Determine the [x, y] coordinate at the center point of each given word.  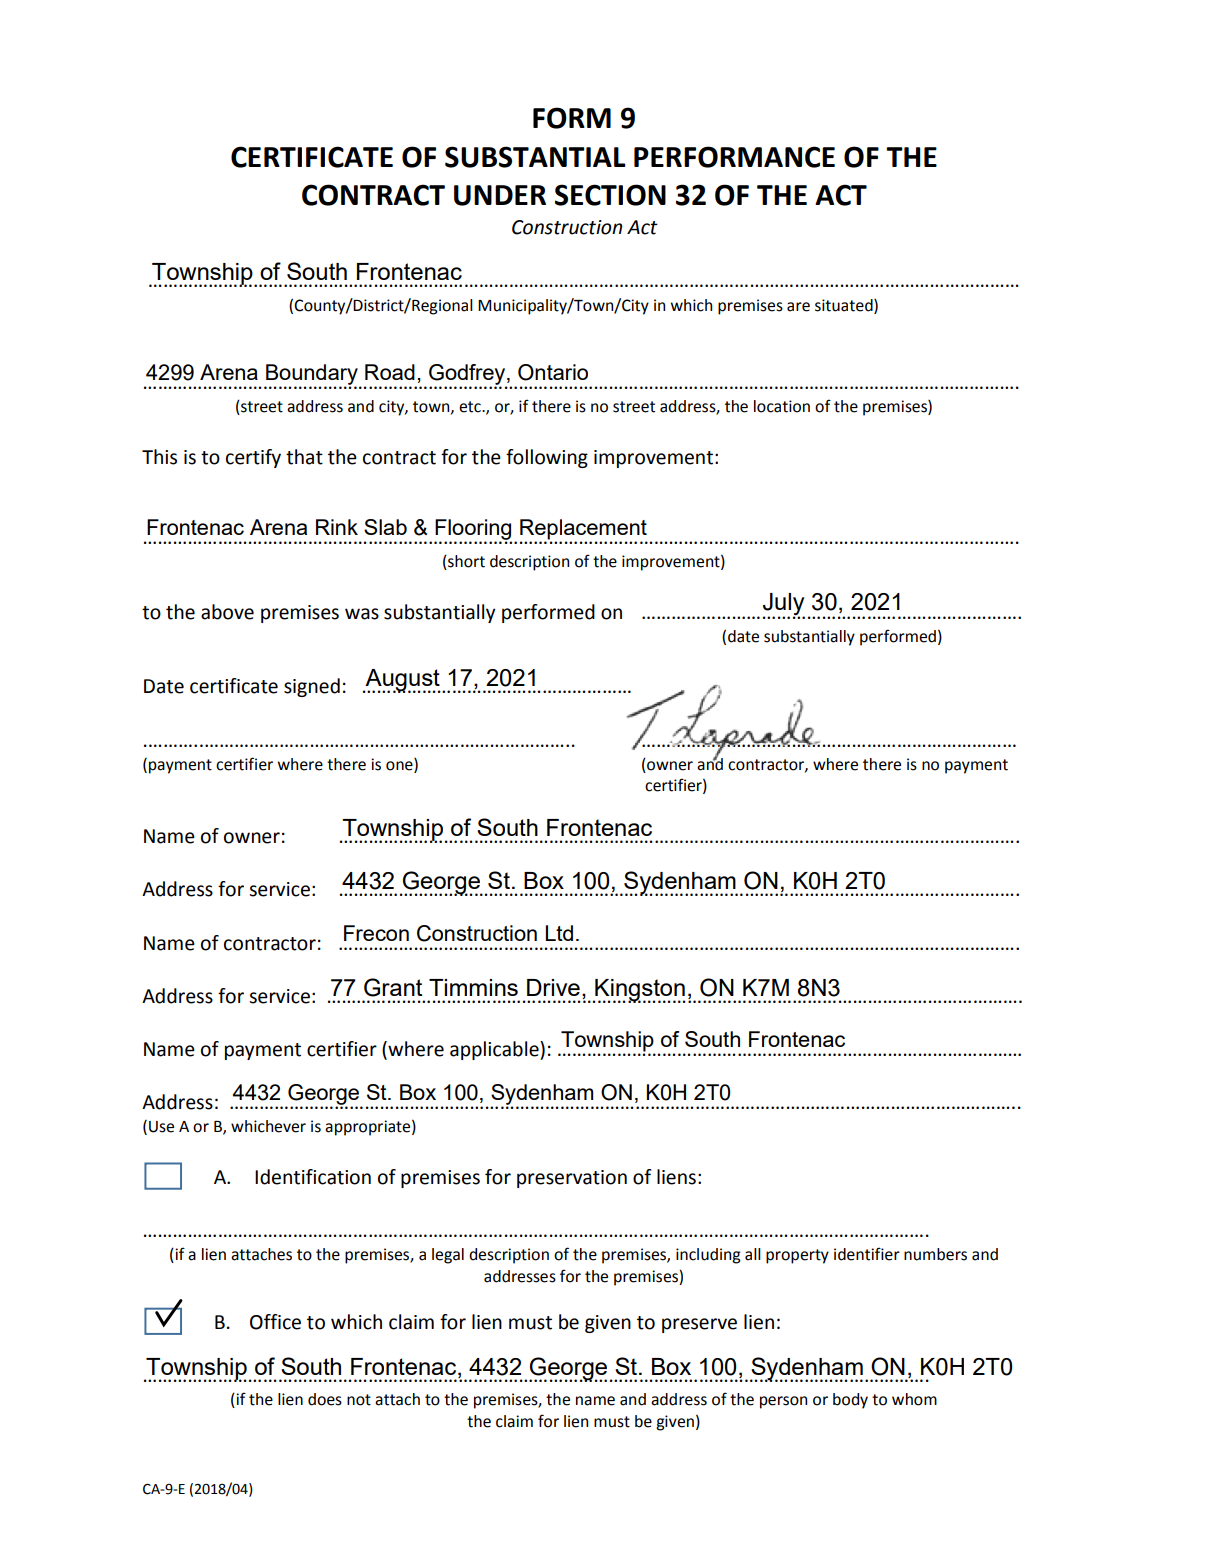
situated [845, 306]
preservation [572, 1179]
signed [312, 687]
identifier [867, 1254]
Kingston [639, 991]
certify [253, 458]
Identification [313, 1177]
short [465, 561]
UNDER [500, 195]
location [782, 406]
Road [390, 372]
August [402, 681]
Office [275, 1322]
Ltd [559, 933]
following [547, 458]
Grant [393, 987]
